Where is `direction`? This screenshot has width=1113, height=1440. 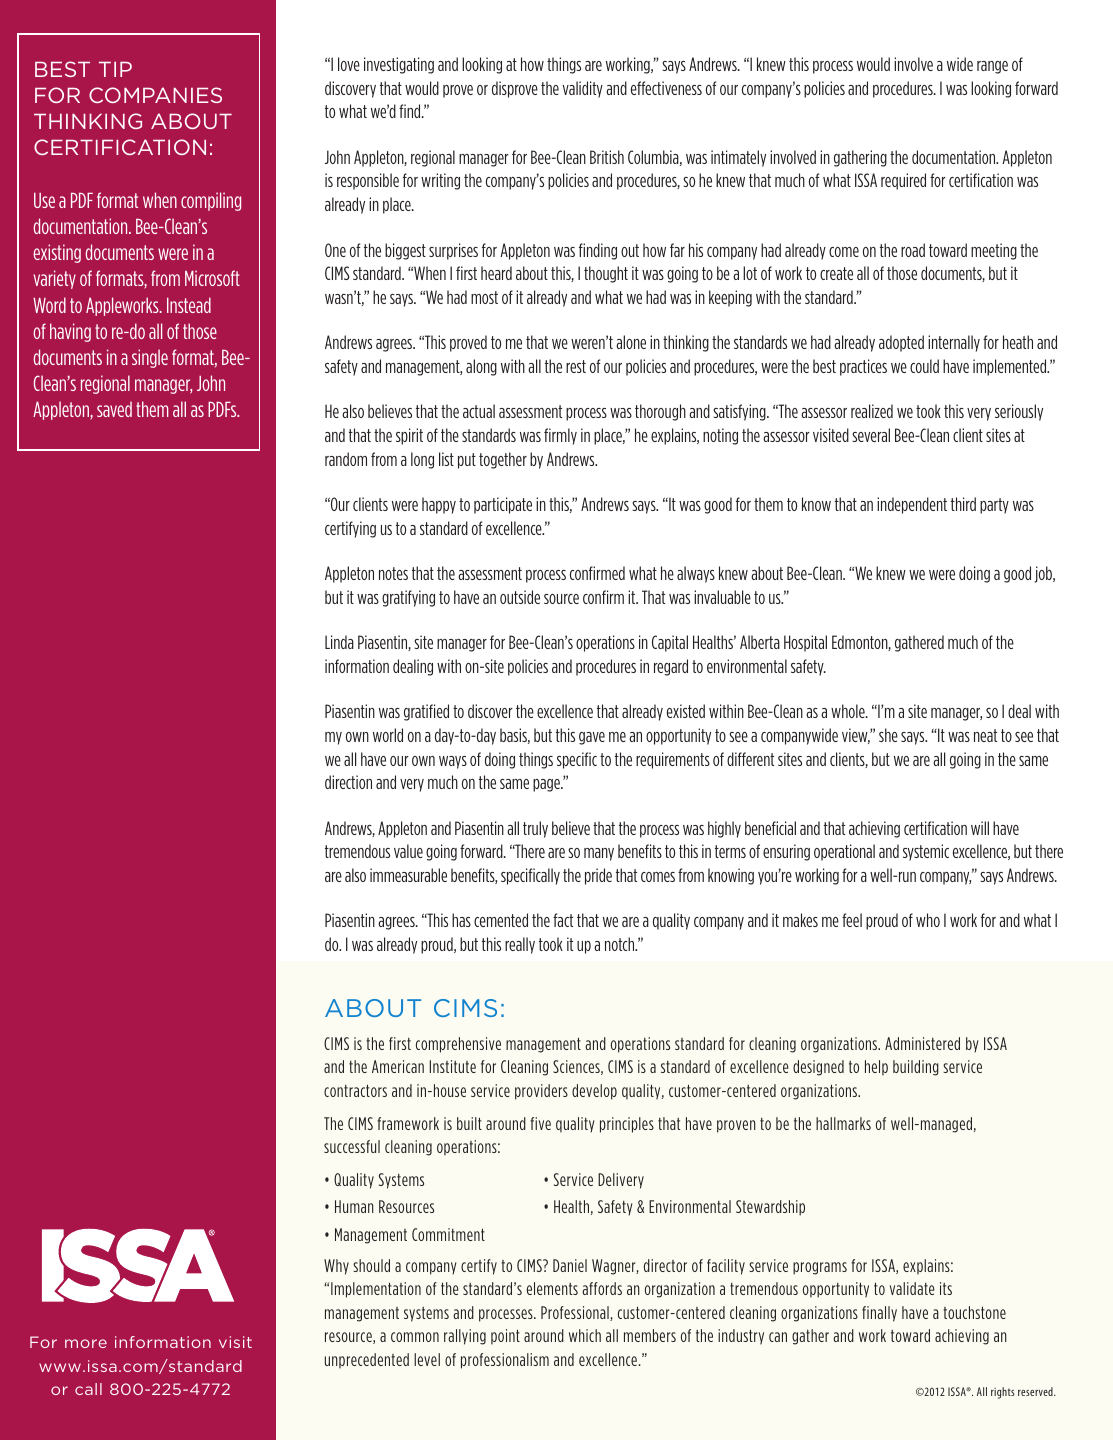
direction is located at coordinates (348, 782).
